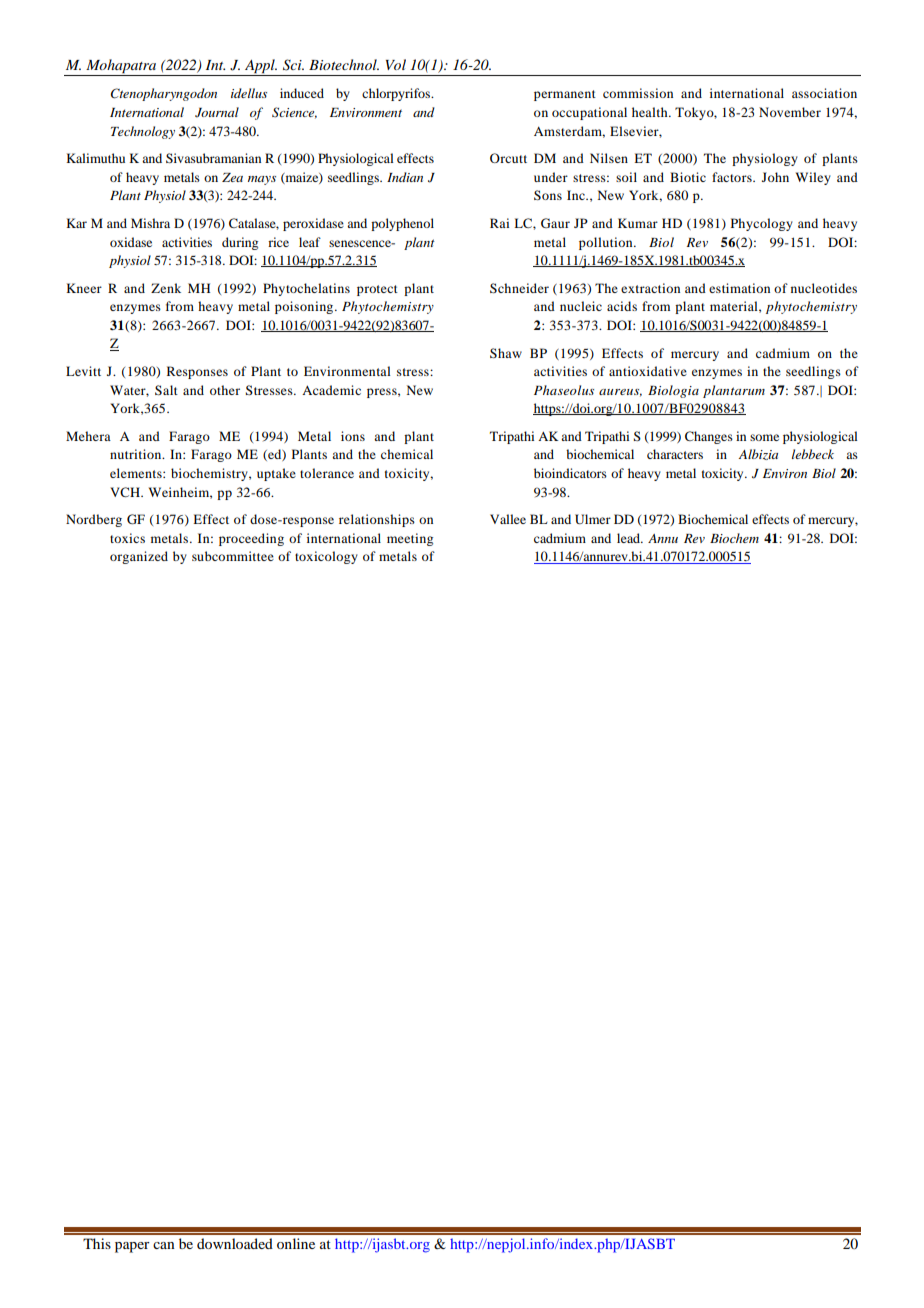 Image resolution: width=924 pixels, height=1308 pixels. What do you see at coordinates (143, 132) in the screenshot?
I see `Technology` at bounding box center [143, 132].
